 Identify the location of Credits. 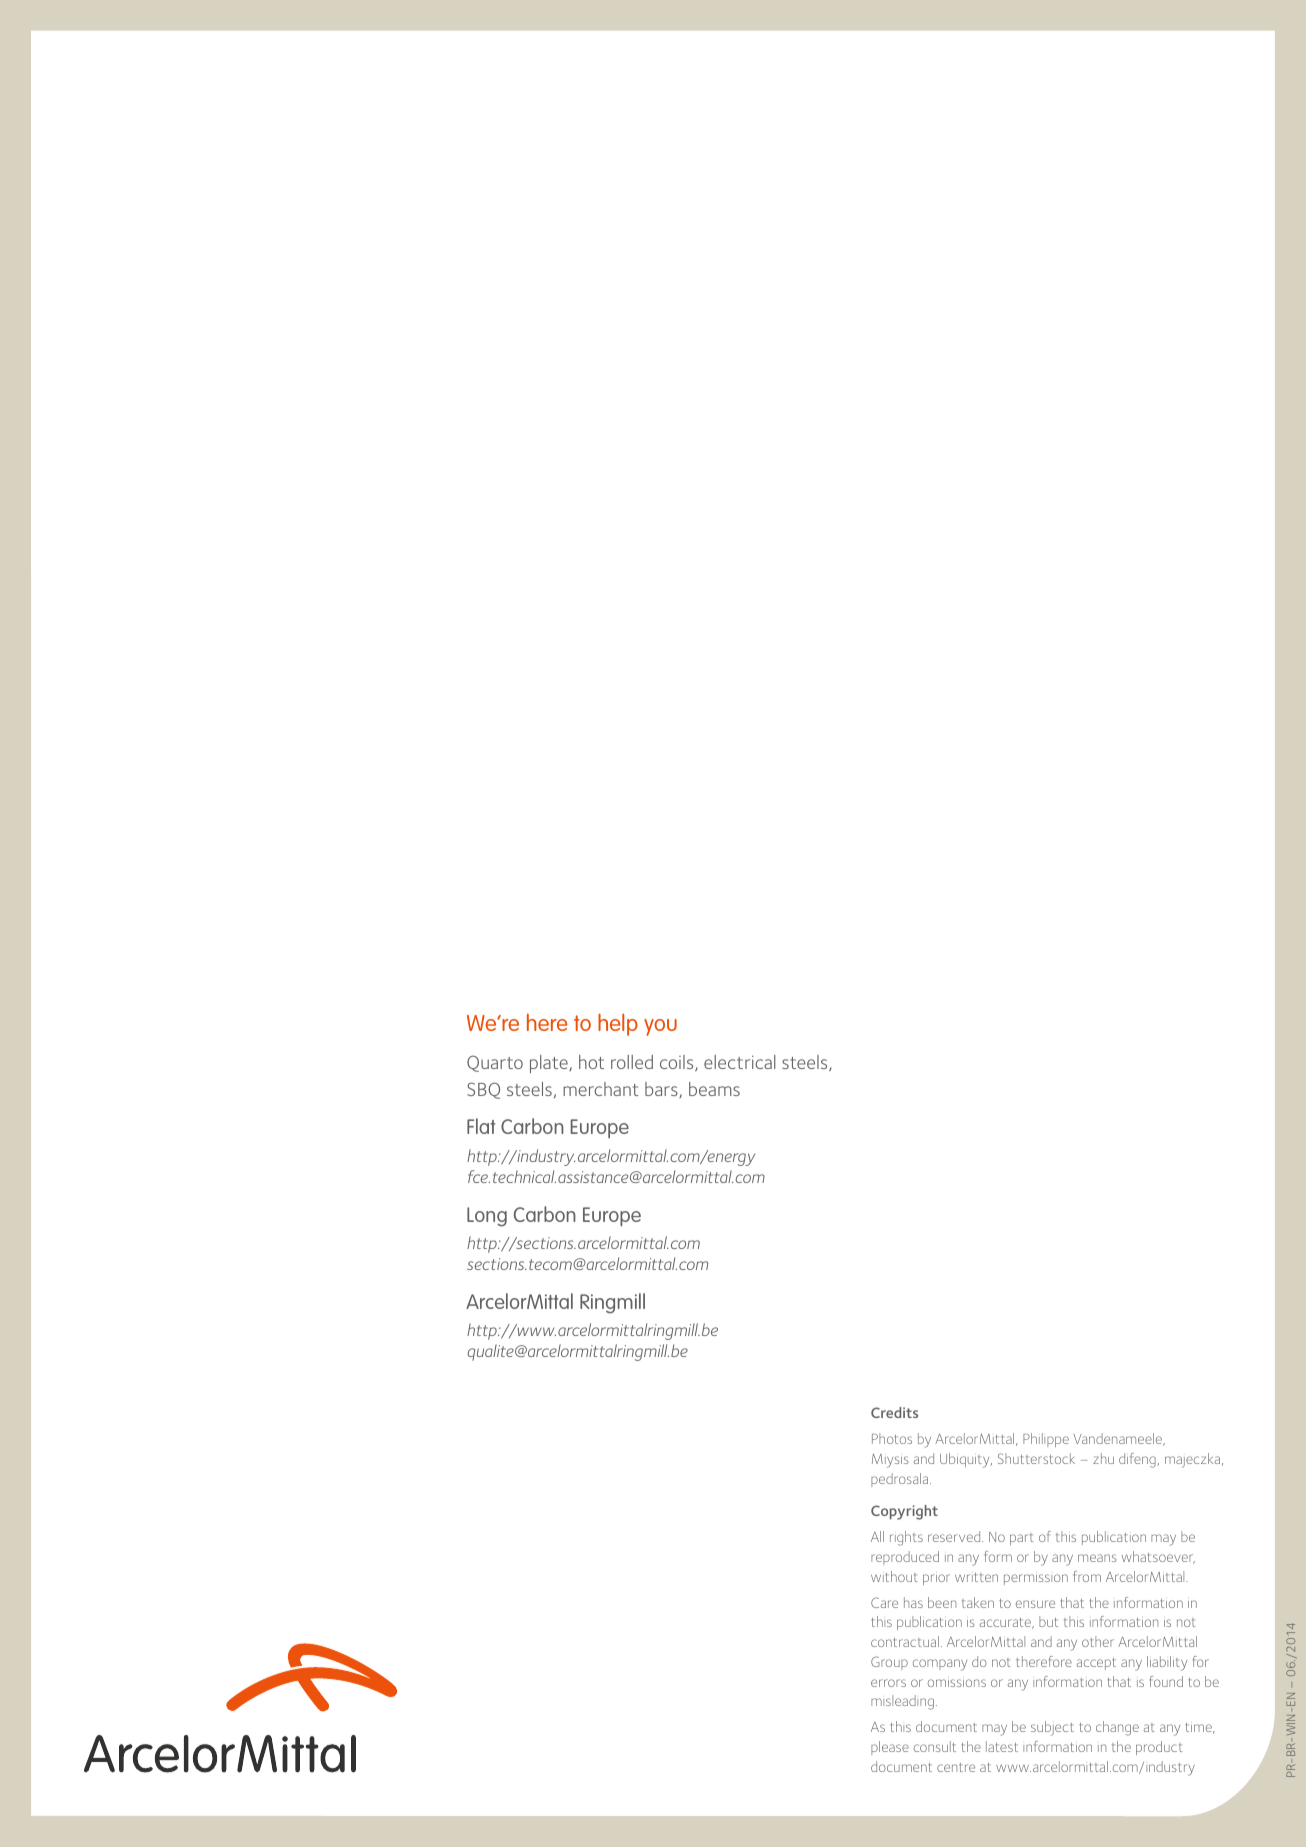
(894, 1412).
